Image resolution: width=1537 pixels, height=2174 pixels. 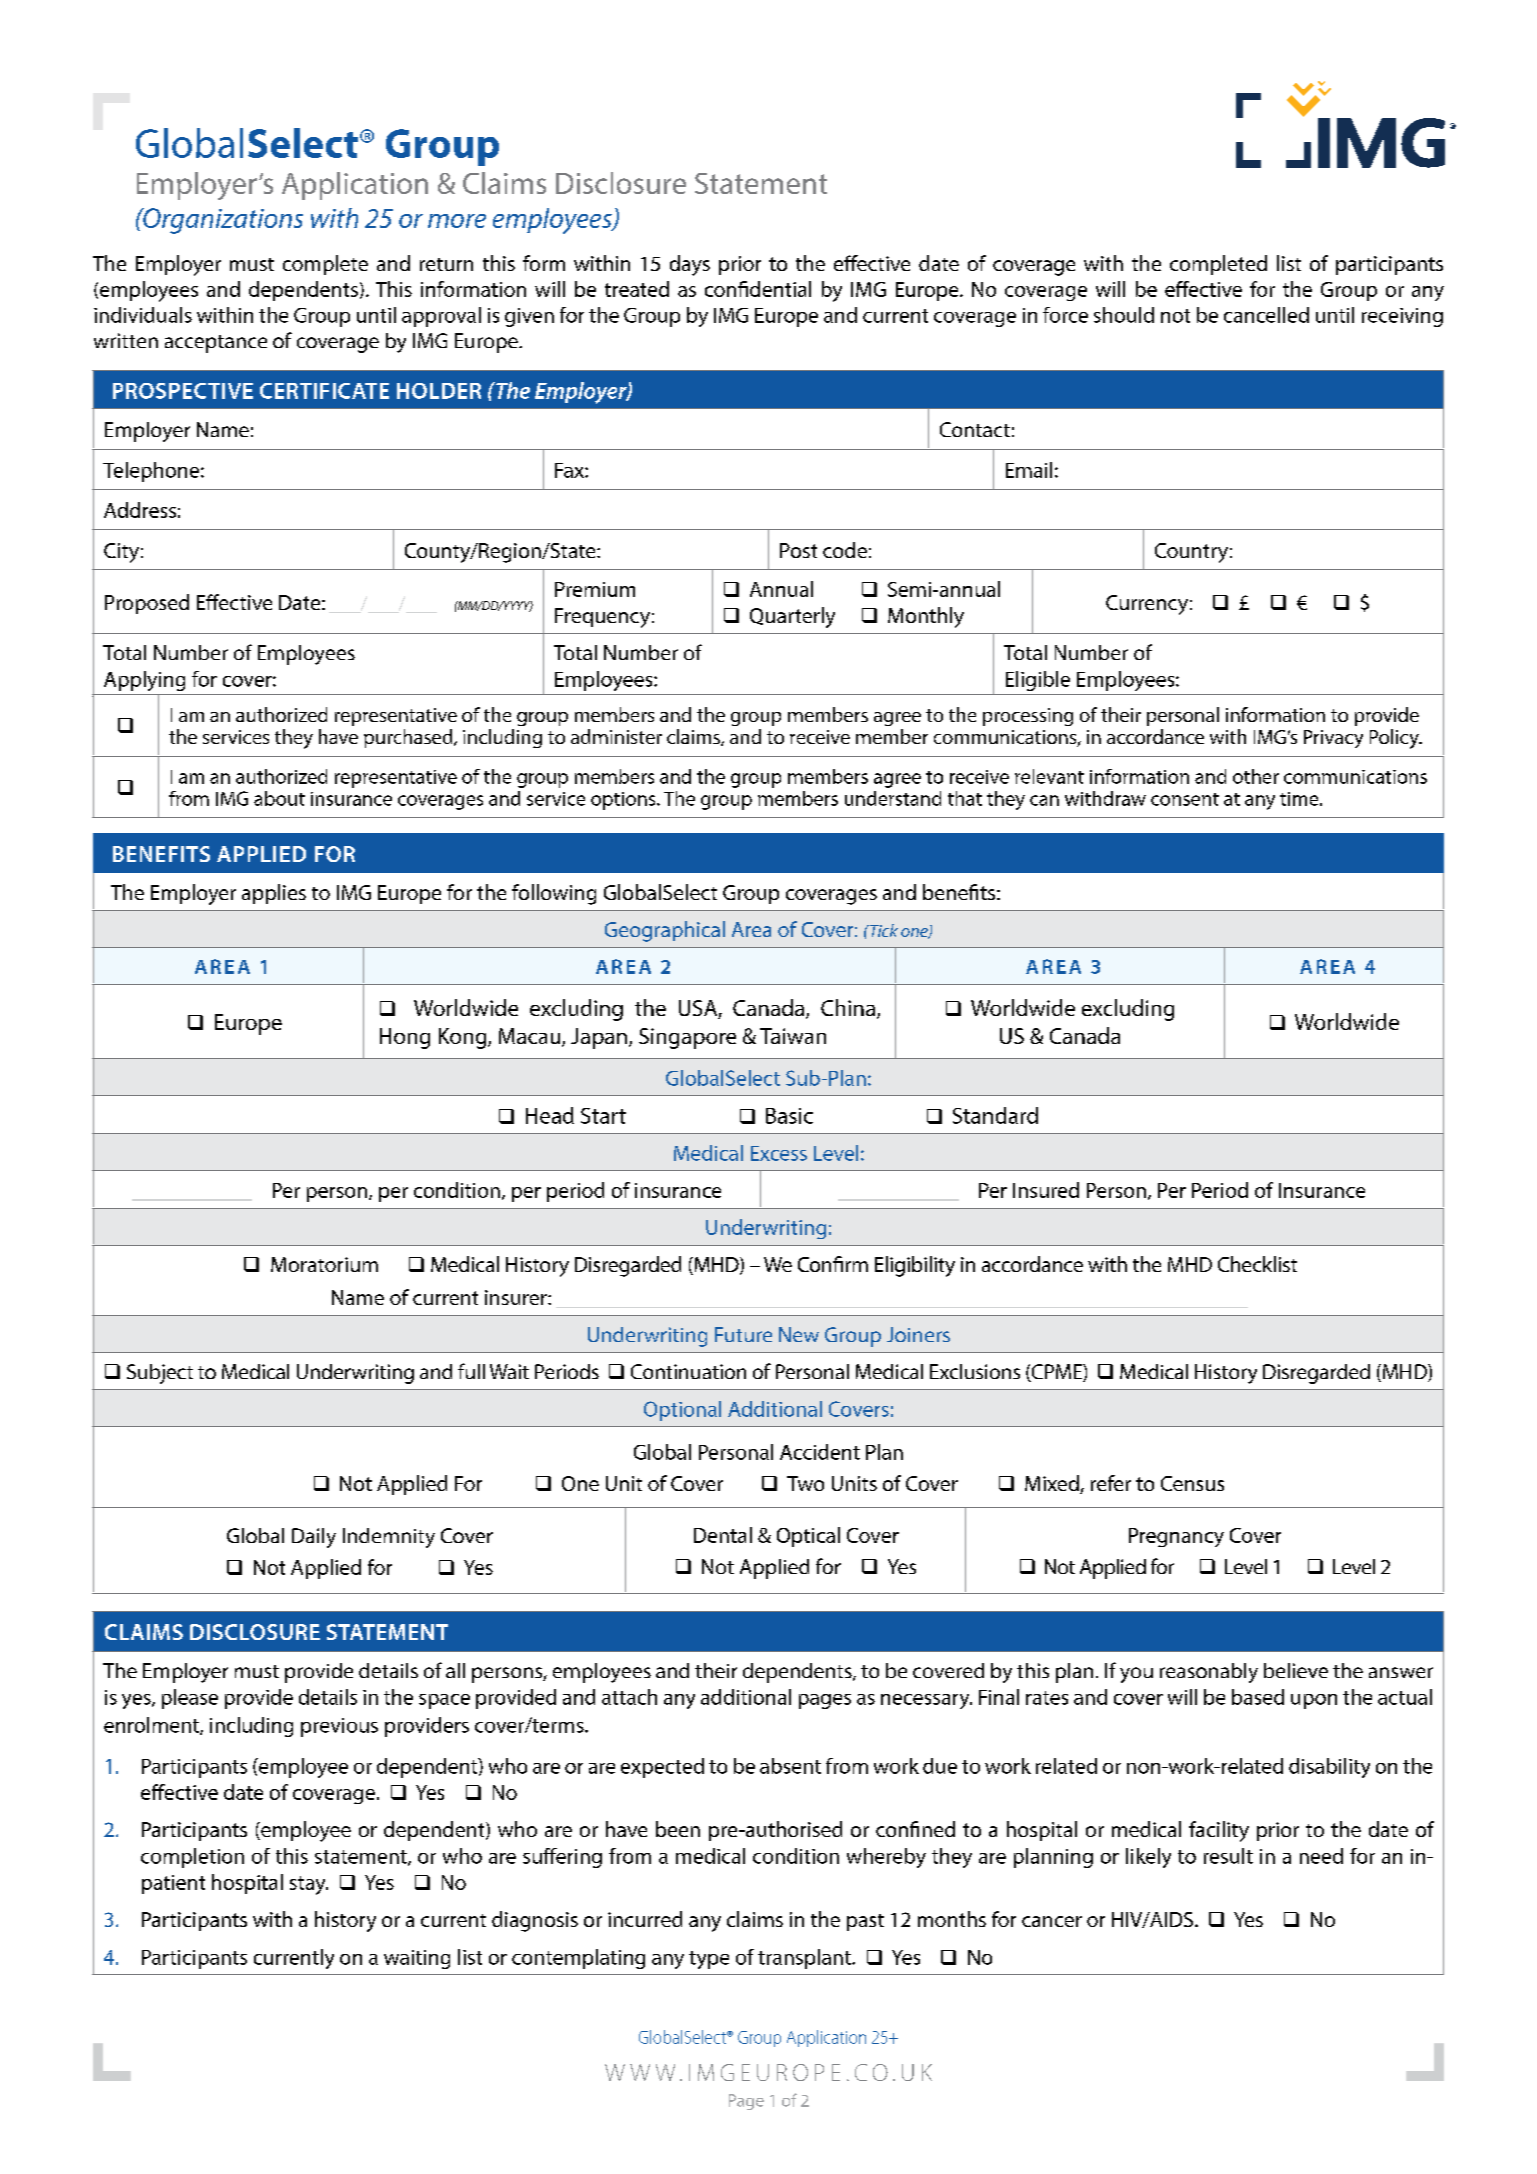 I want to click on result, so click(x=1228, y=1856).
